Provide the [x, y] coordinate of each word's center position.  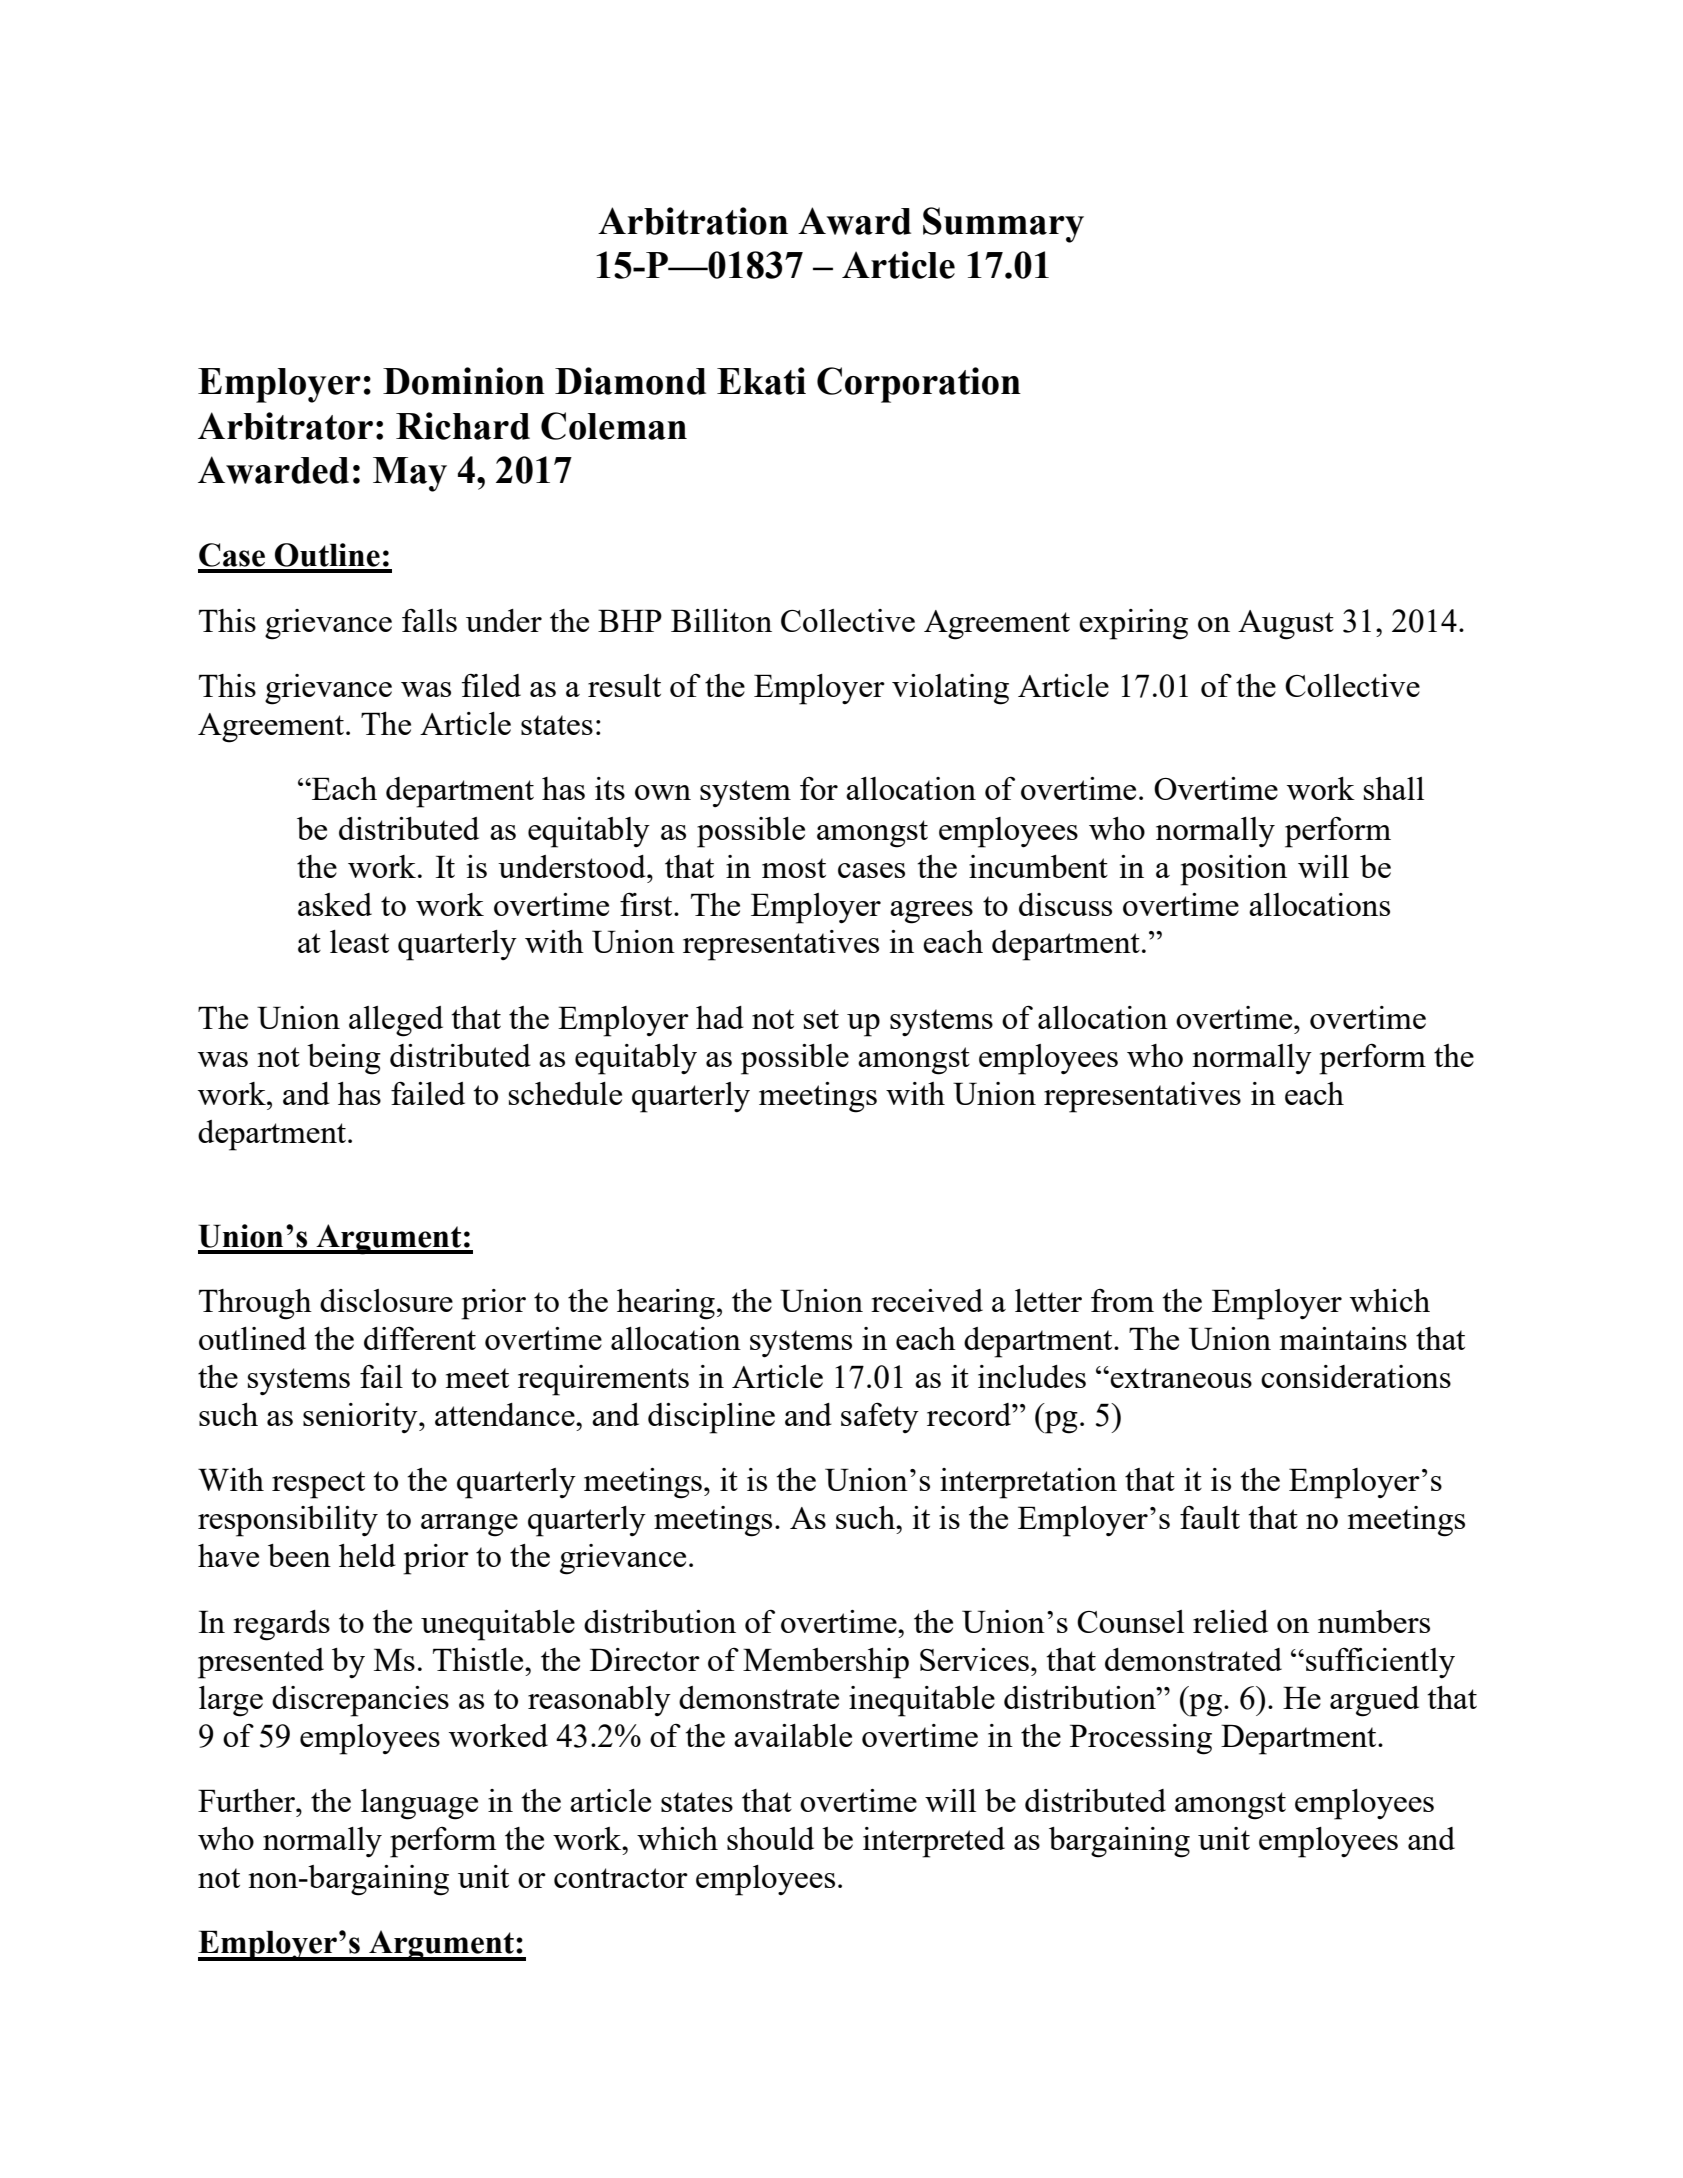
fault [1210, 1517]
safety [880, 1417]
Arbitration [693, 221]
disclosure [386, 1300]
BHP [630, 620]
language [419, 1804]
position [1233, 870]
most [794, 868]
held [367, 1555]
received [927, 1300]
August [1286, 625]
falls [429, 620]
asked [335, 904]
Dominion [464, 381]
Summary [1003, 225]
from [1122, 1300]
